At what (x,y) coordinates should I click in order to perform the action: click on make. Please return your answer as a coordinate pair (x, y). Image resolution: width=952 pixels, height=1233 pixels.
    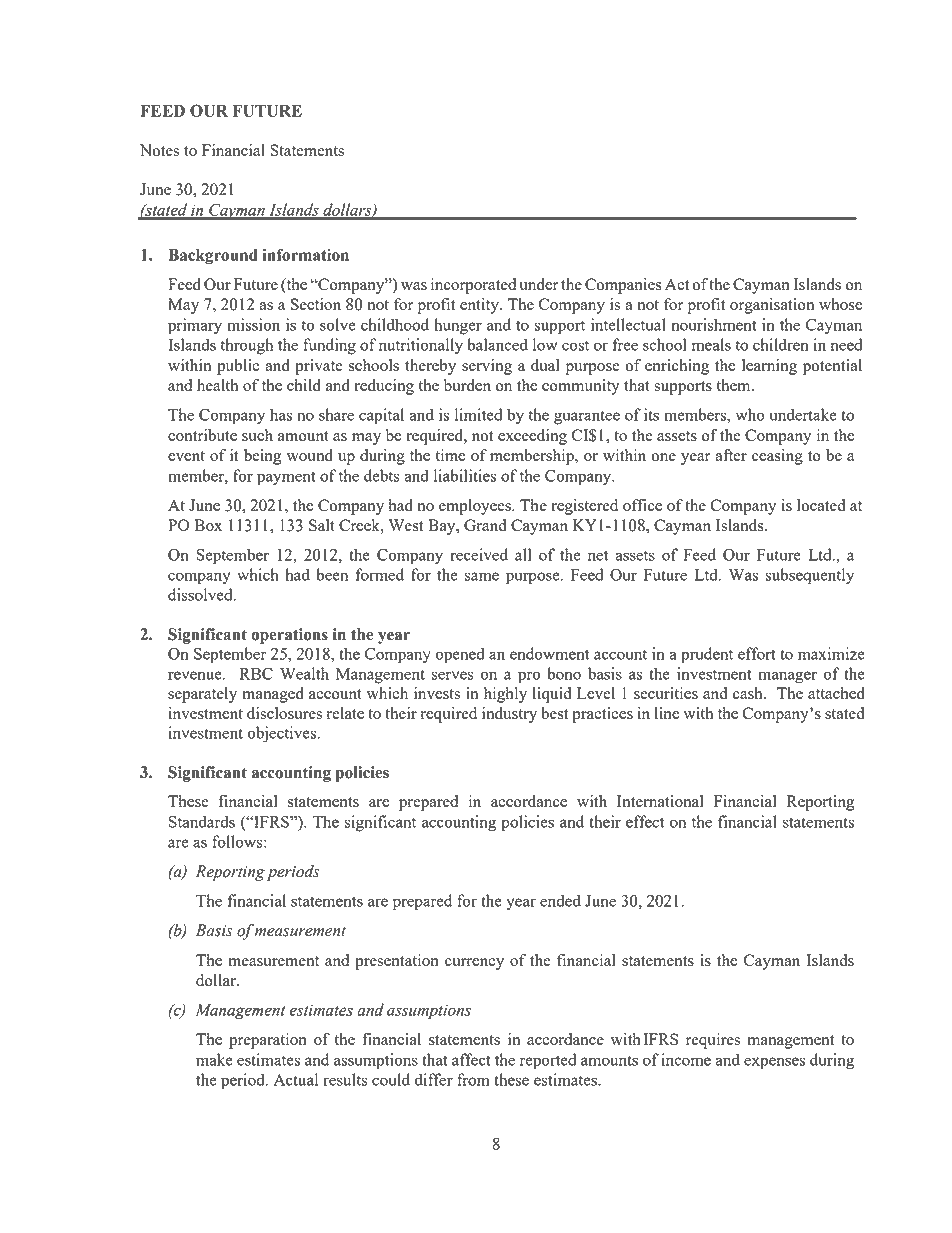
    Looking at the image, I should click on (214, 1059).
